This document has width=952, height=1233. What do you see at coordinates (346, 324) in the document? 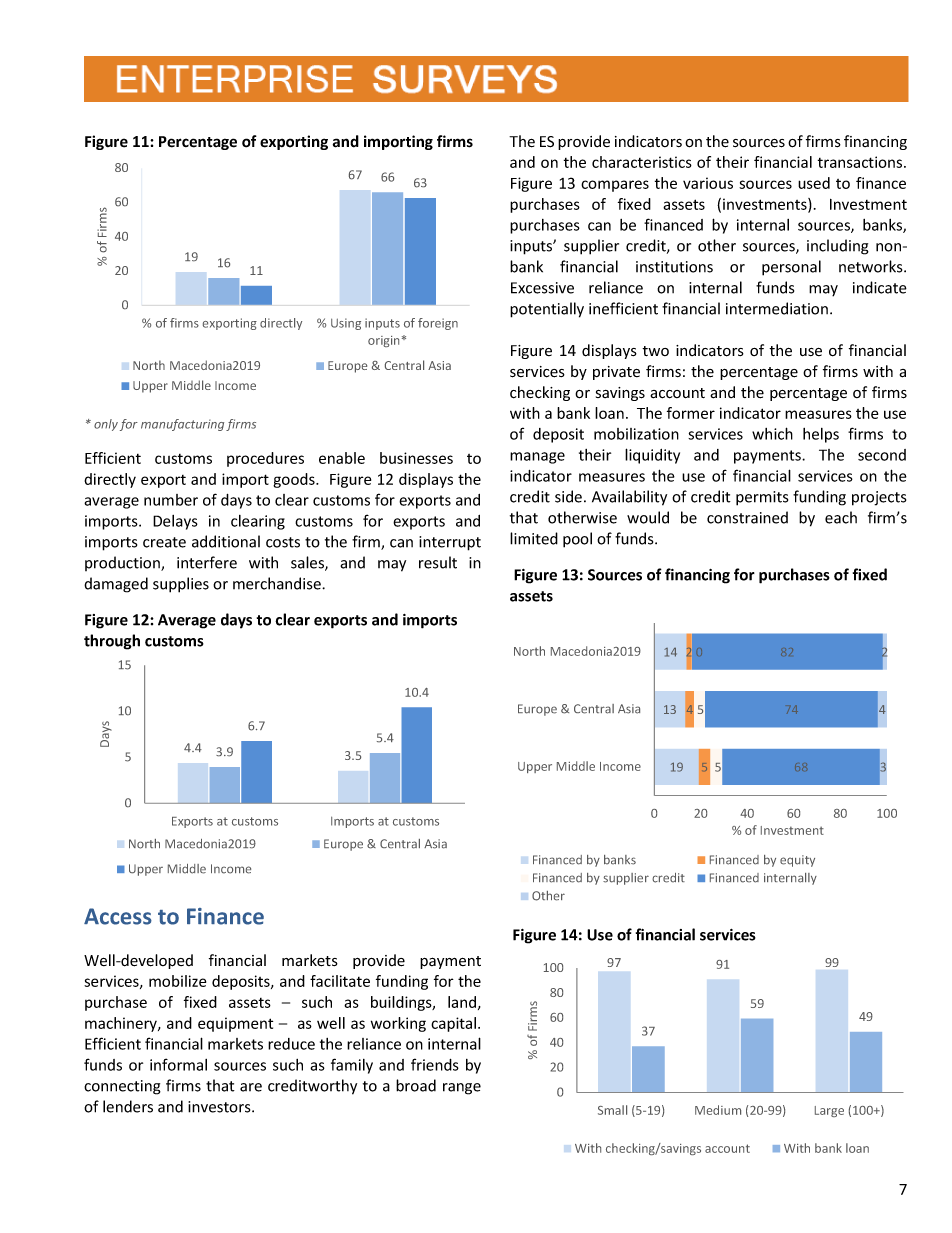
I see `Using` at bounding box center [346, 324].
